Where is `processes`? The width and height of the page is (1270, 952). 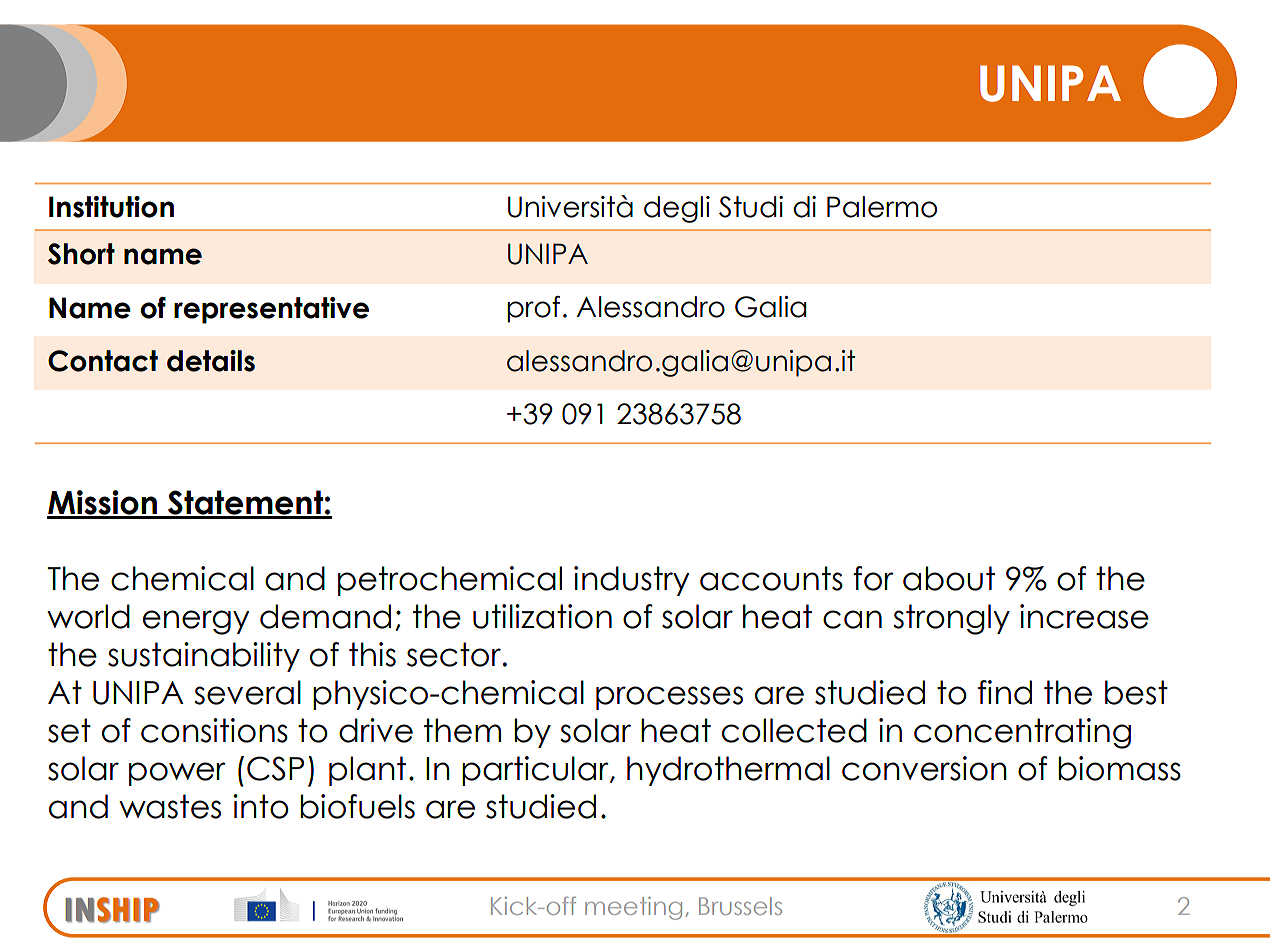 processes is located at coordinates (669, 698).
